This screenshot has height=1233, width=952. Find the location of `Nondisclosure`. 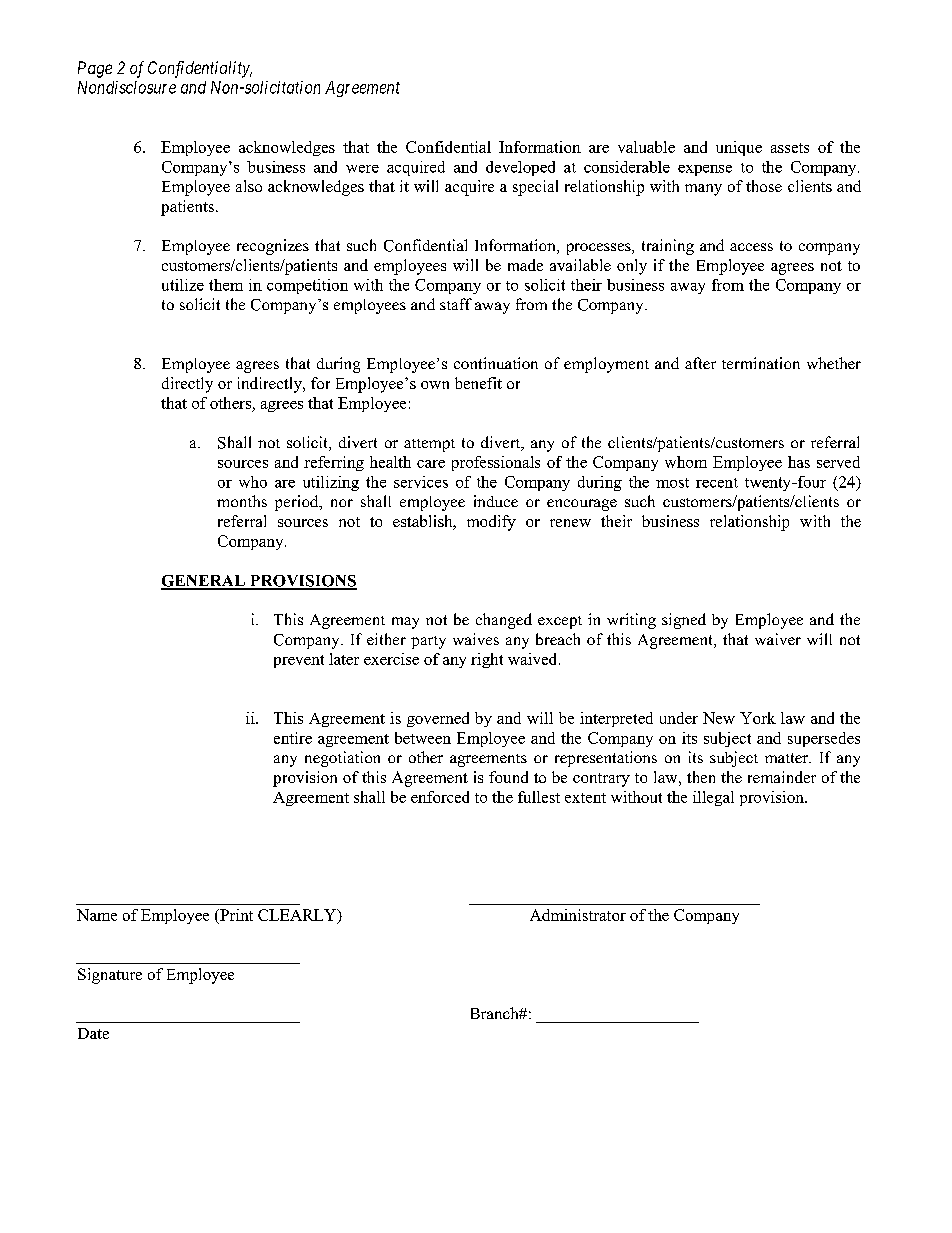

Nondisclosure is located at coordinates (127, 87).
